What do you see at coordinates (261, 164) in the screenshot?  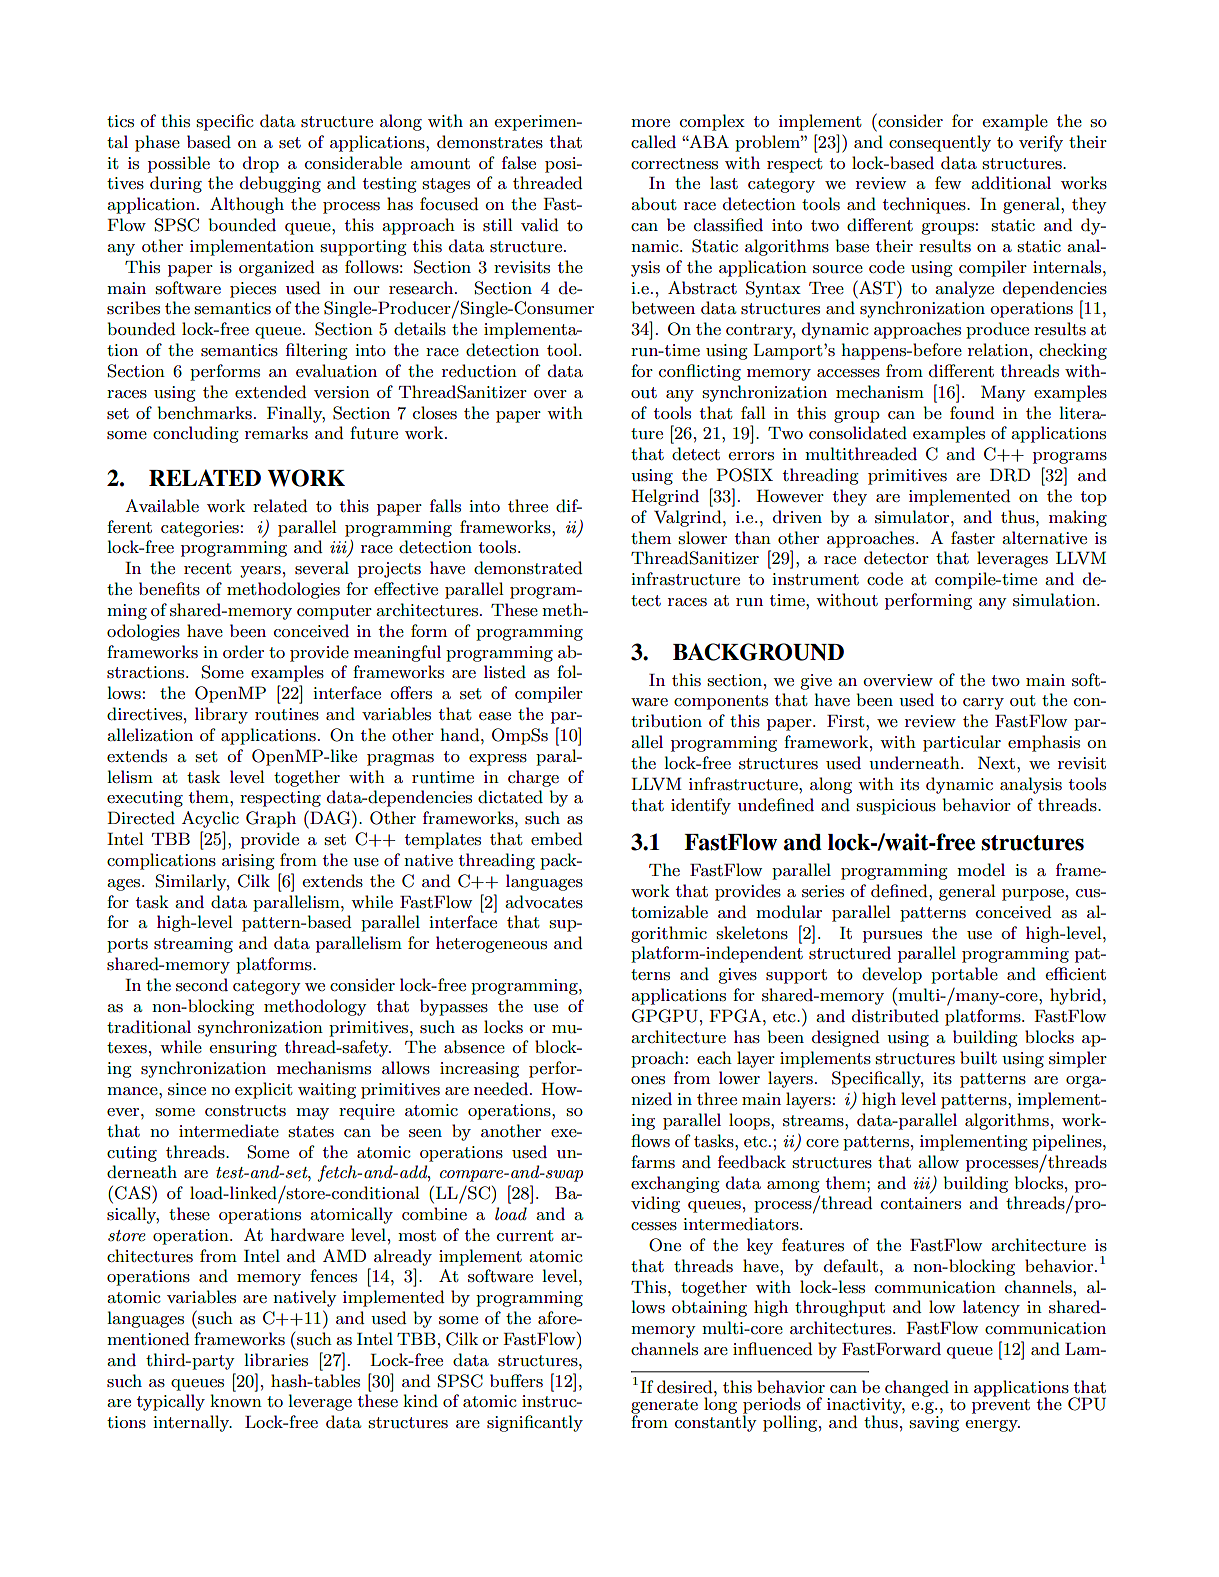 I see `drop` at bounding box center [261, 164].
